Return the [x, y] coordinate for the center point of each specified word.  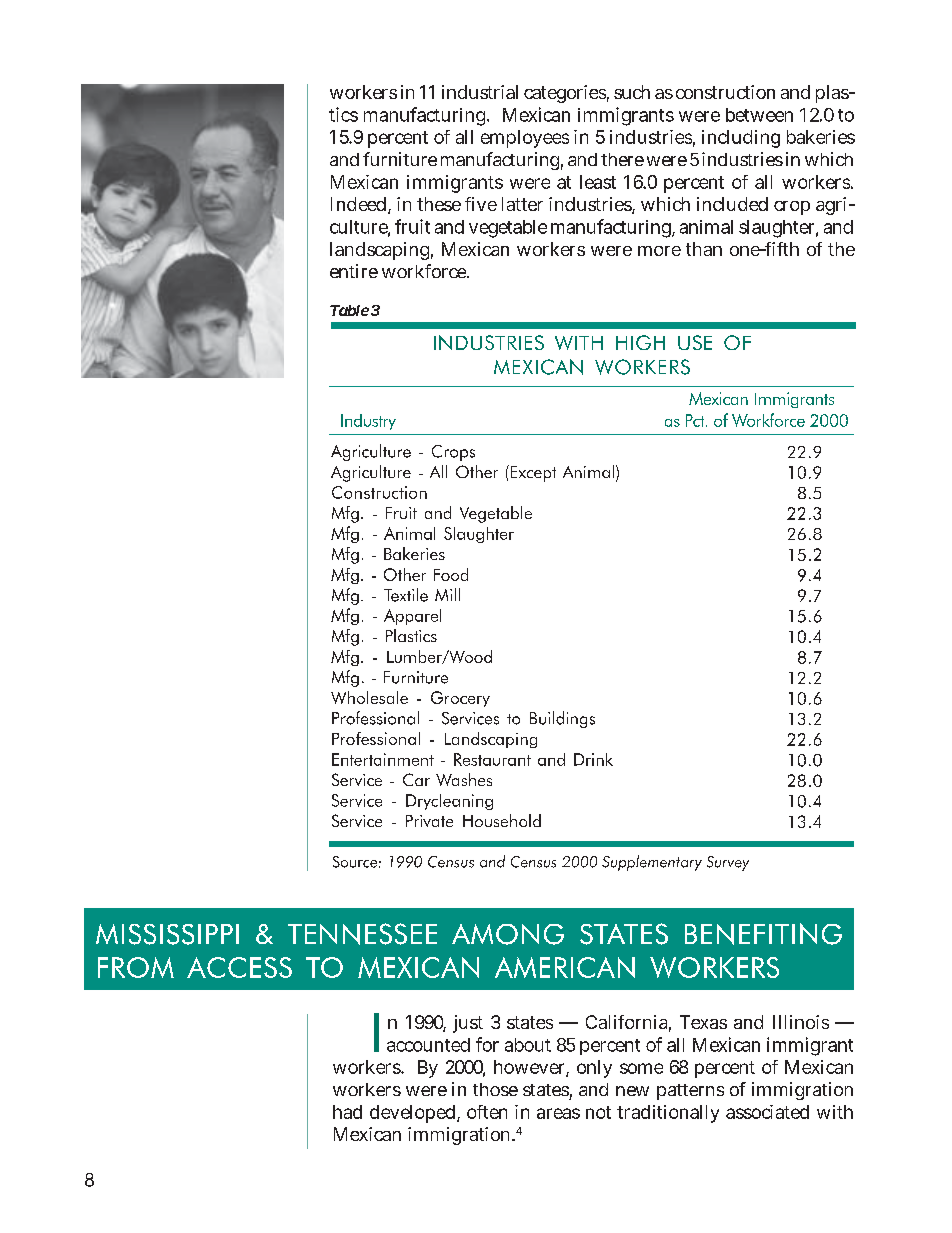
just [468, 1024]
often [487, 1112]
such [632, 92]
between [759, 115]
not [598, 1112]
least [598, 182]
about [528, 1045]
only [594, 1069]
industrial [480, 92]
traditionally [668, 1114]
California [626, 1022]
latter [522, 204]
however [529, 1067]
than [704, 249]
